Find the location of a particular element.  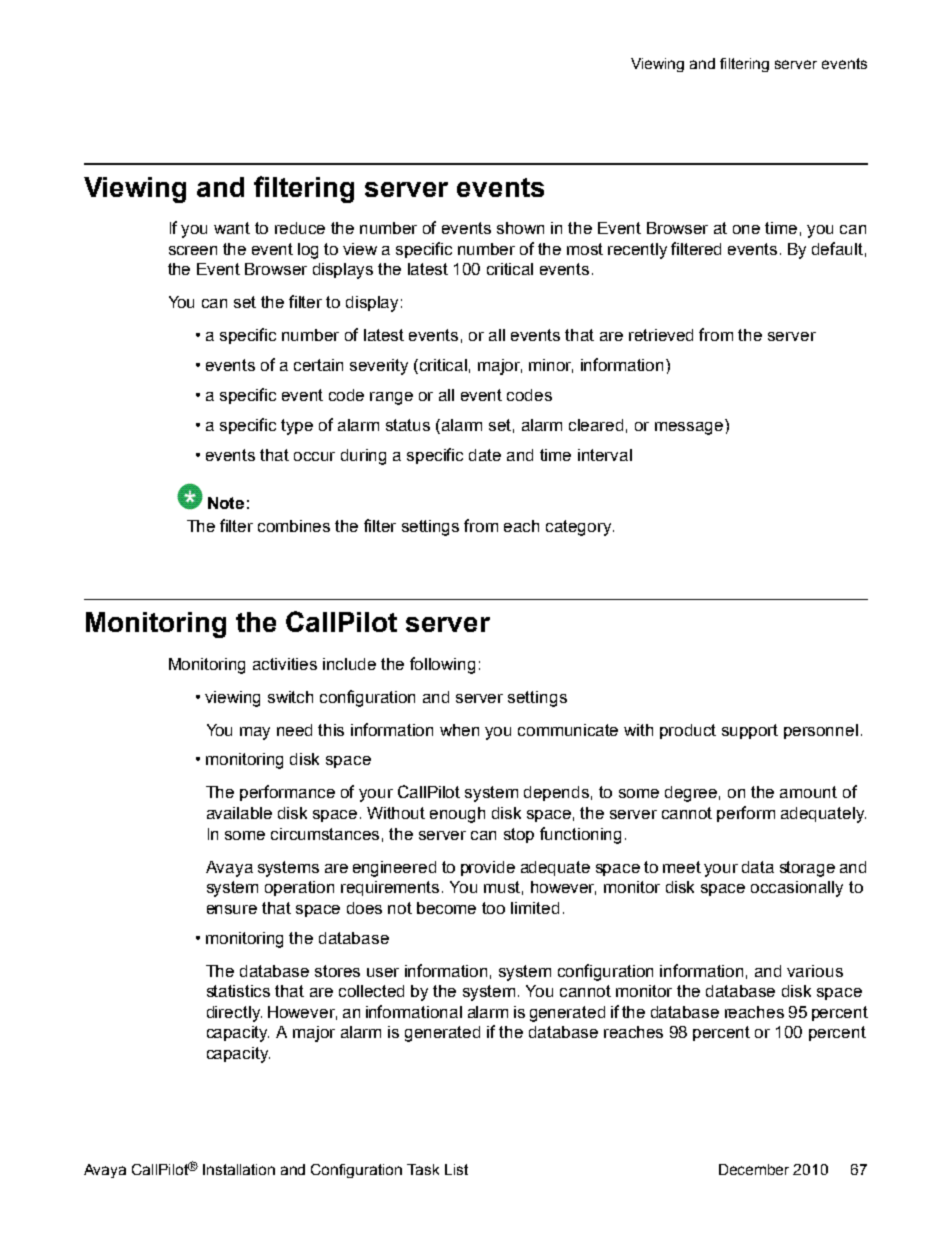

occasionally is located at coordinates (797, 889).
